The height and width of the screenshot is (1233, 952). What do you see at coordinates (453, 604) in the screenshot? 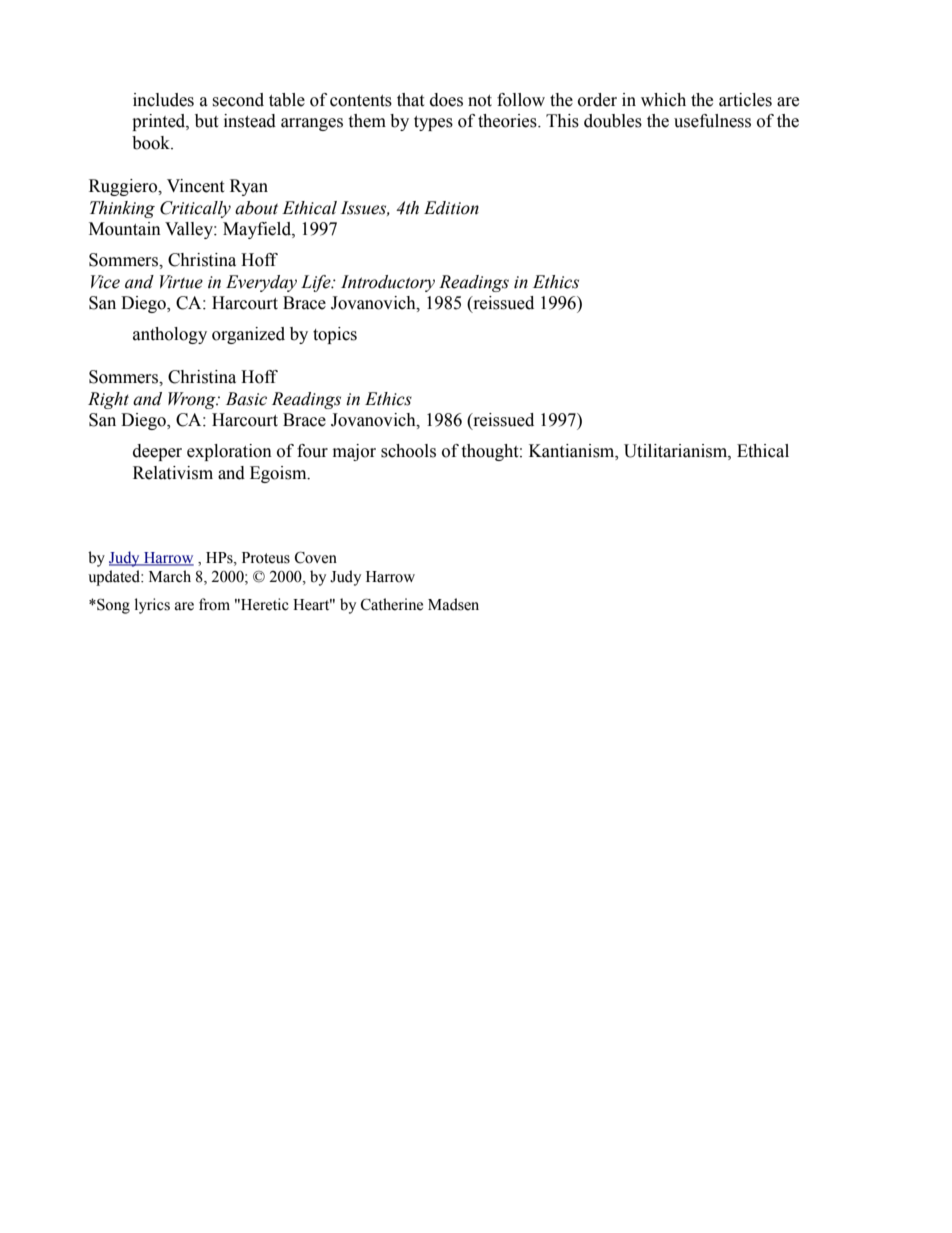
I see `Madsen` at bounding box center [453, 604].
